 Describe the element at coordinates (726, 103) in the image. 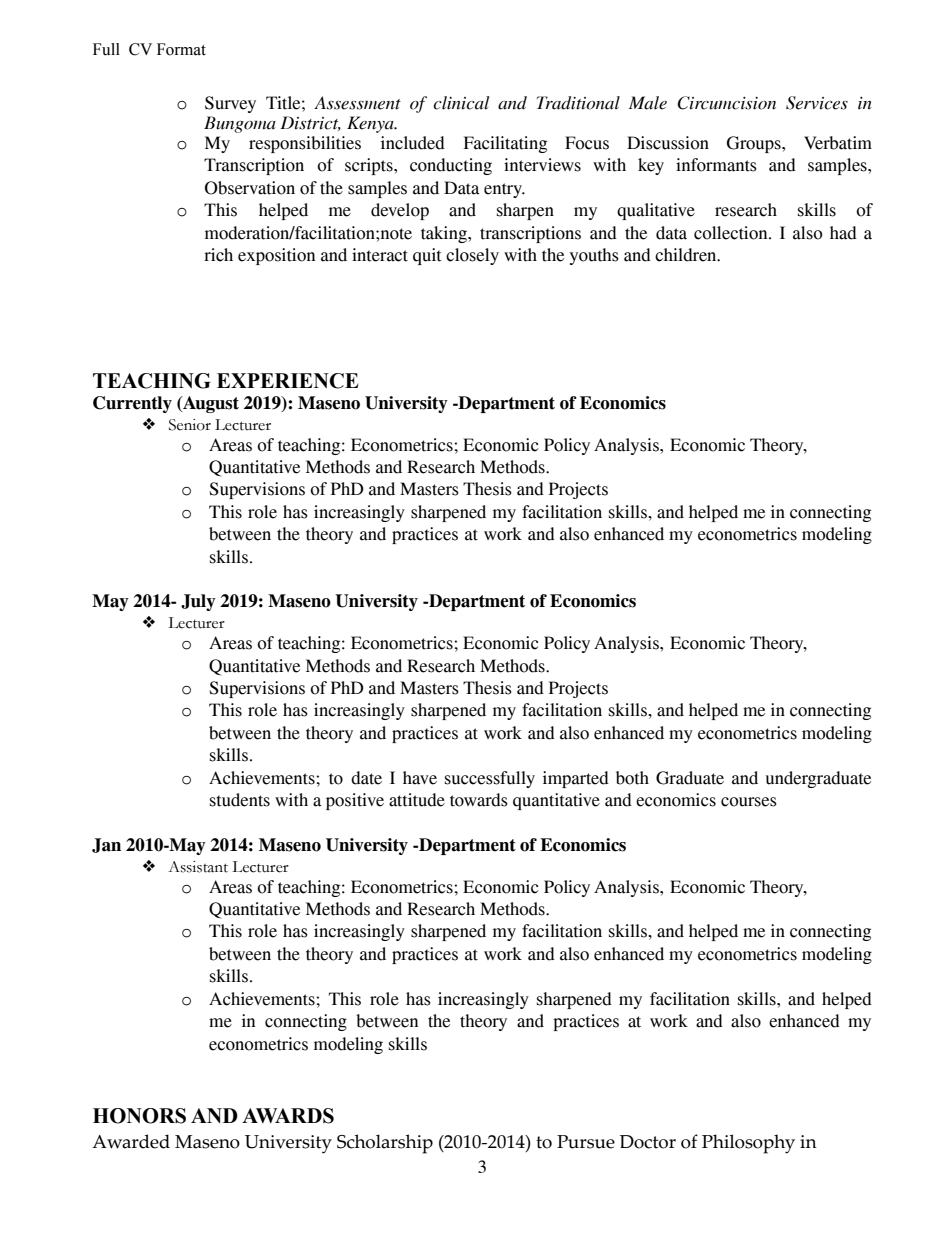

I see `Circumcision` at that location.
